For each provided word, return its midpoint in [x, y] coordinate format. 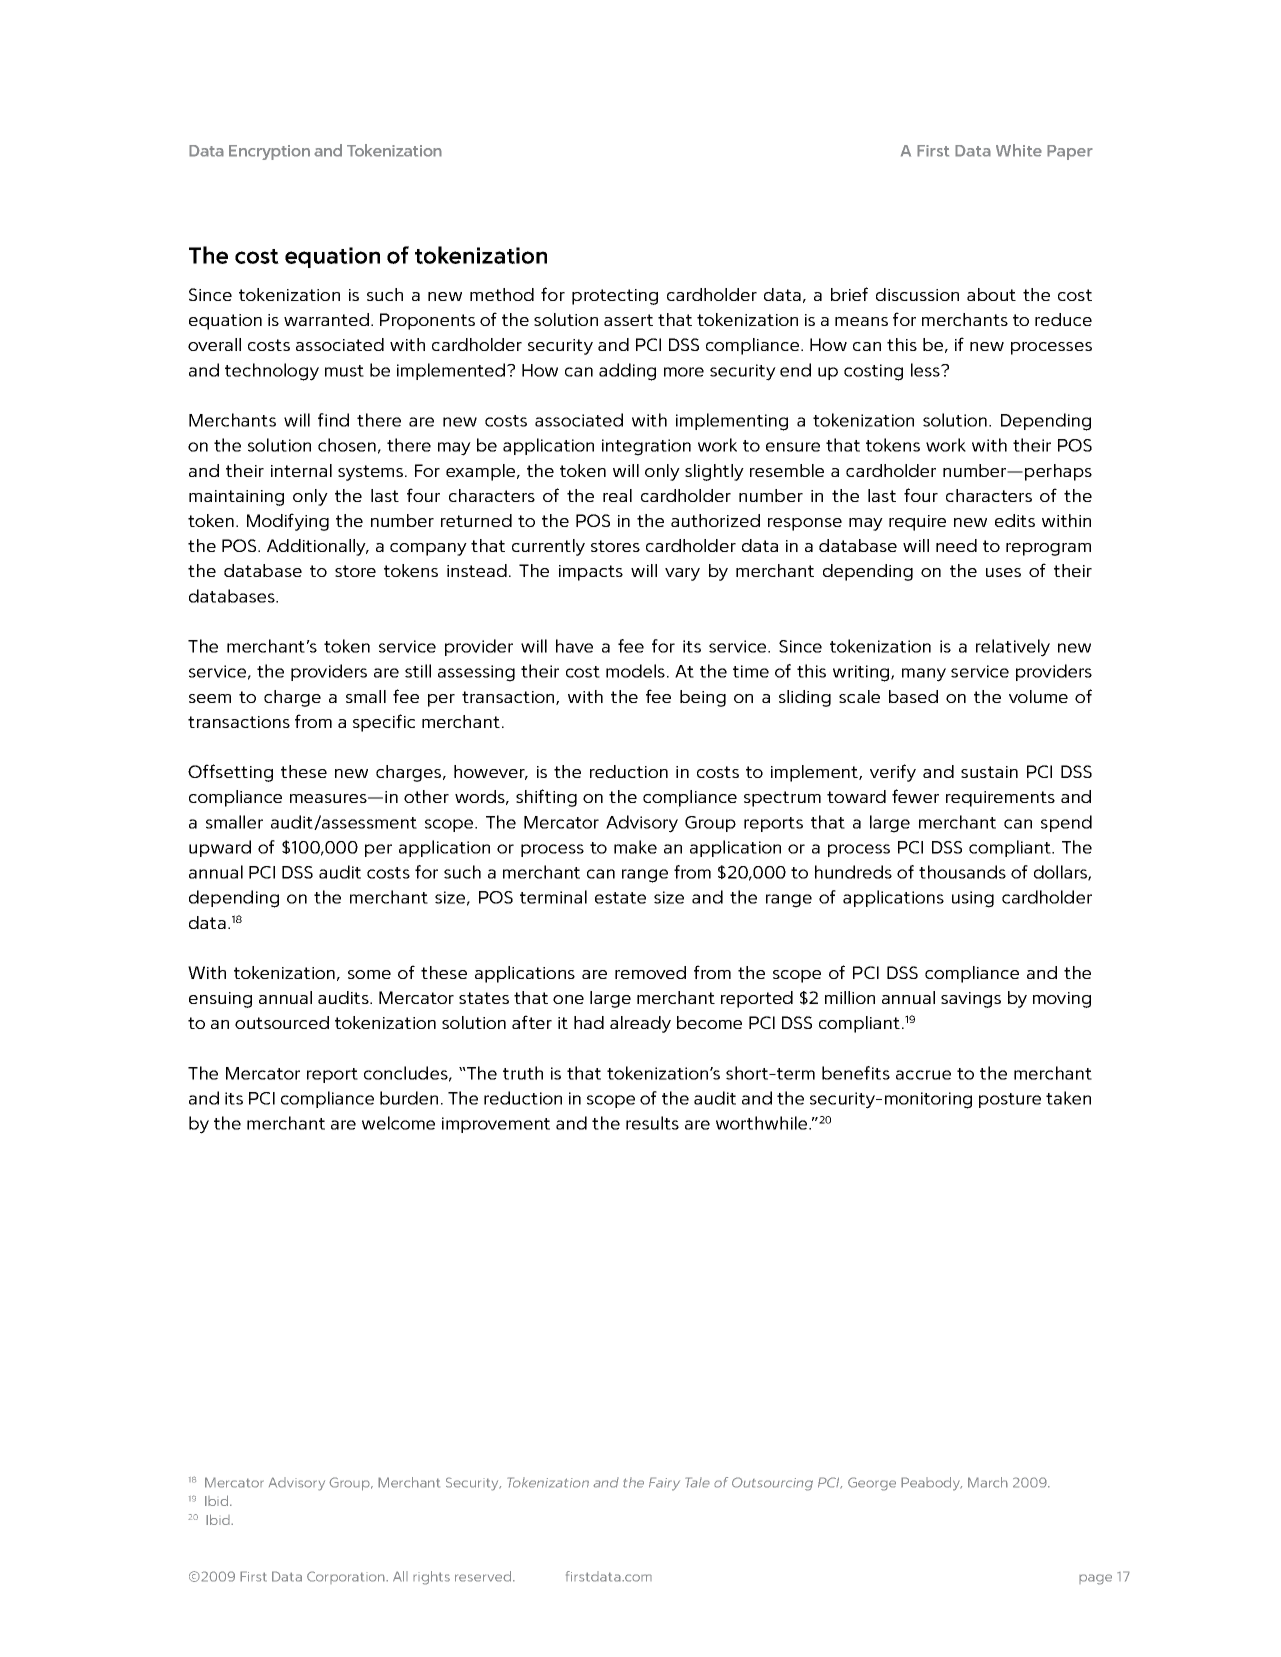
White [1019, 150]
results [652, 1123]
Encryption [269, 152]
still [418, 671]
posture [1010, 1100]
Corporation [347, 1577]
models [635, 671]
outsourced [282, 1022]
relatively [1013, 648]
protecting [615, 297]
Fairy [664, 1484]
